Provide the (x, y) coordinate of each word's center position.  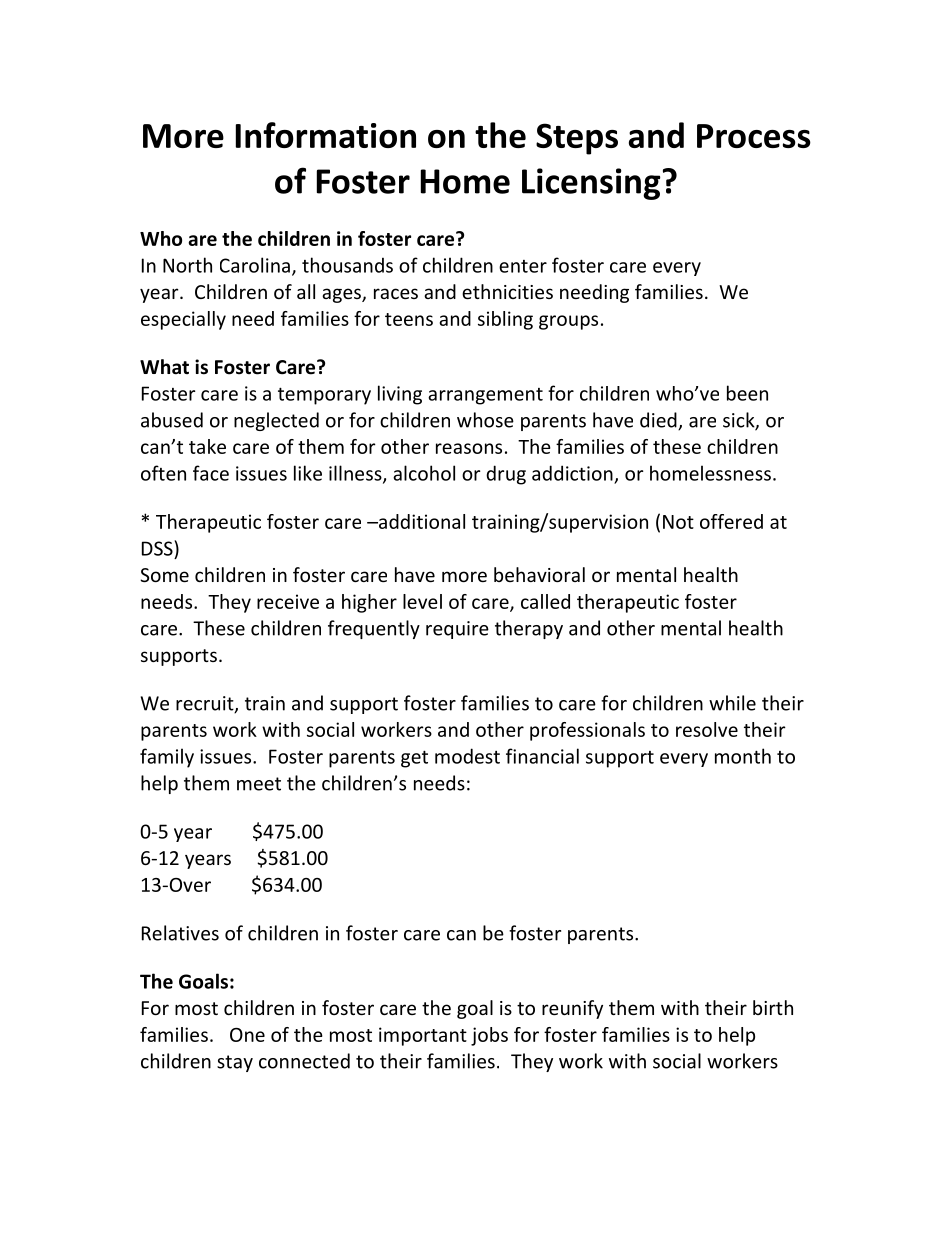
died (659, 421)
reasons (469, 448)
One (247, 1035)
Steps (577, 139)
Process (754, 136)
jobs (489, 1036)
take (207, 446)
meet (259, 784)
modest (467, 756)
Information (326, 135)
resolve (707, 729)
